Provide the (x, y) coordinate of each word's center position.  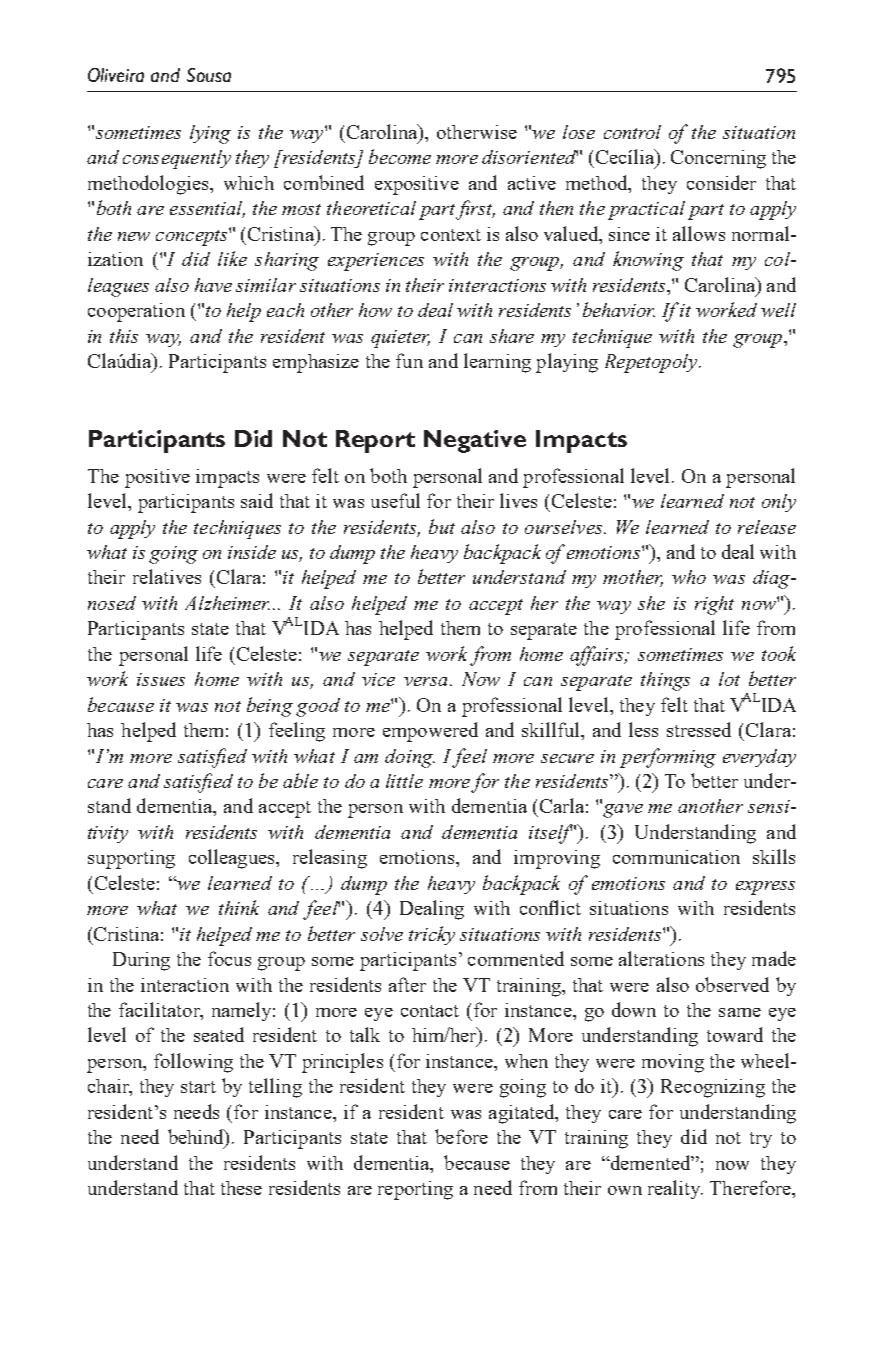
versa (425, 681)
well (778, 310)
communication (676, 857)
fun (409, 360)
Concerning (718, 159)
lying (210, 134)
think (239, 907)
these (241, 1188)
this (124, 336)
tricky (432, 935)
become (400, 156)
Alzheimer (227, 603)
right (714, 605)
